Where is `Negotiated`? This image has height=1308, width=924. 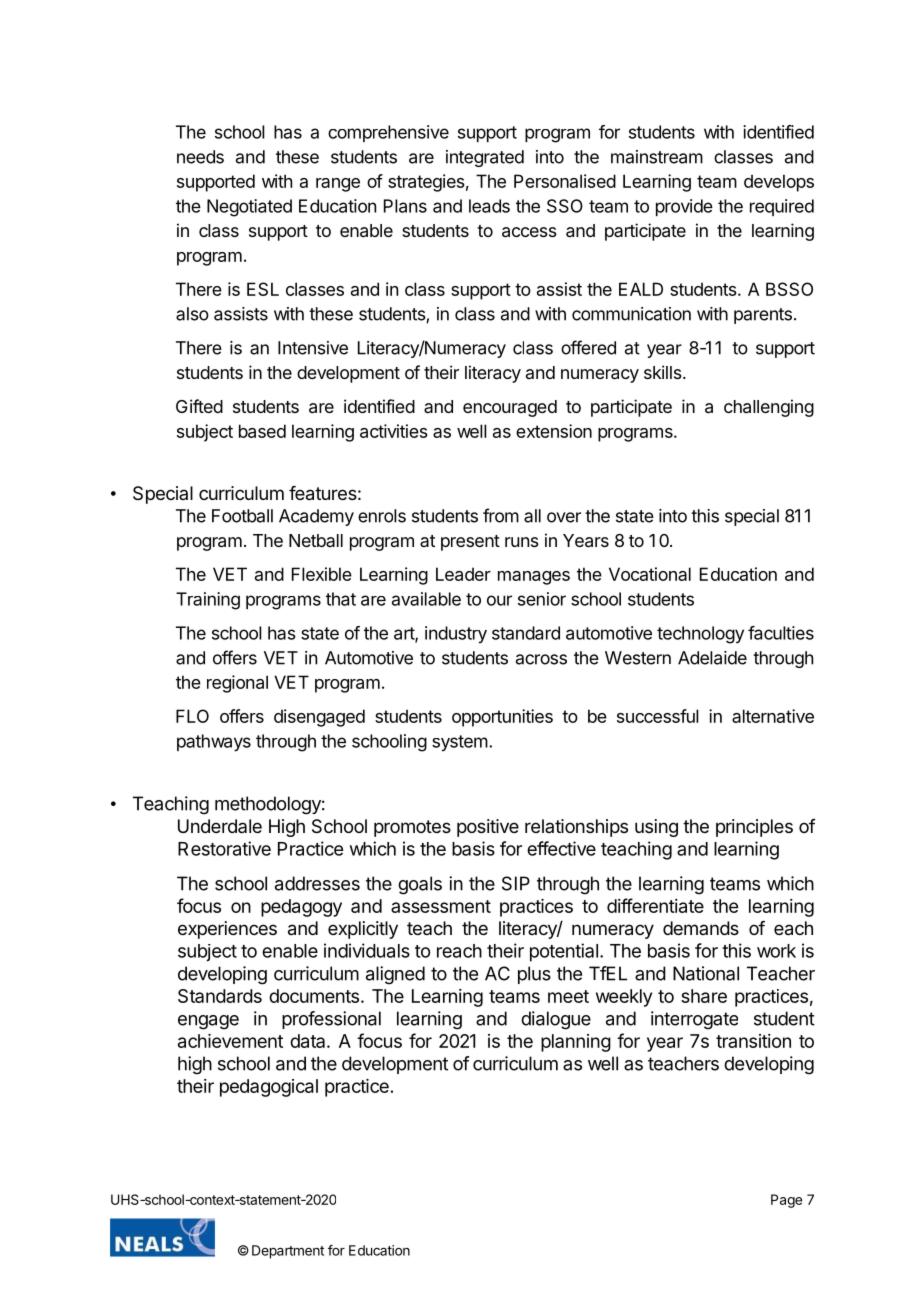
Negotiated is located at coordinates (249, 208).
